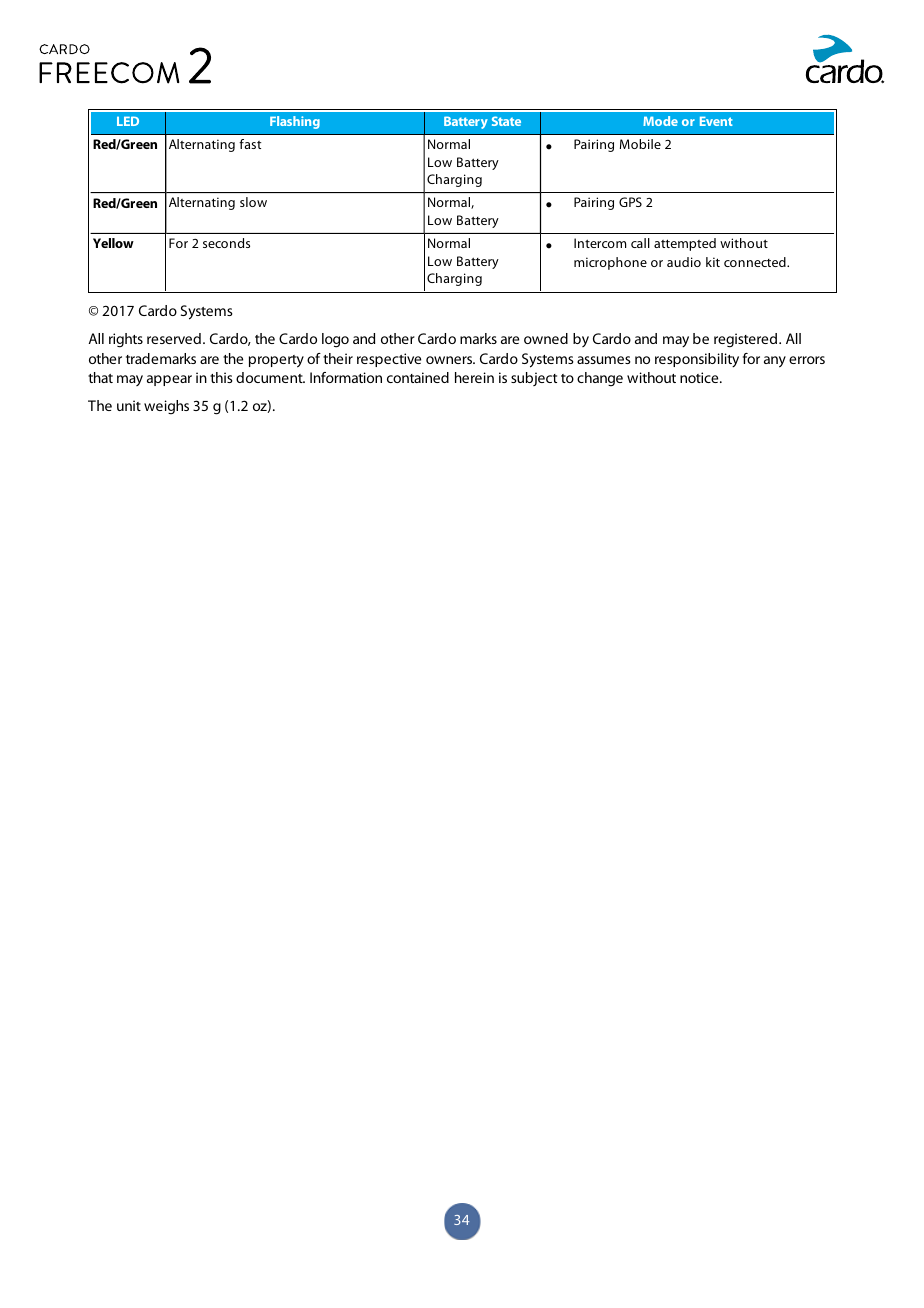 This screenshot has height=1308, width=924. I want to click on State, so click(506, 121).
